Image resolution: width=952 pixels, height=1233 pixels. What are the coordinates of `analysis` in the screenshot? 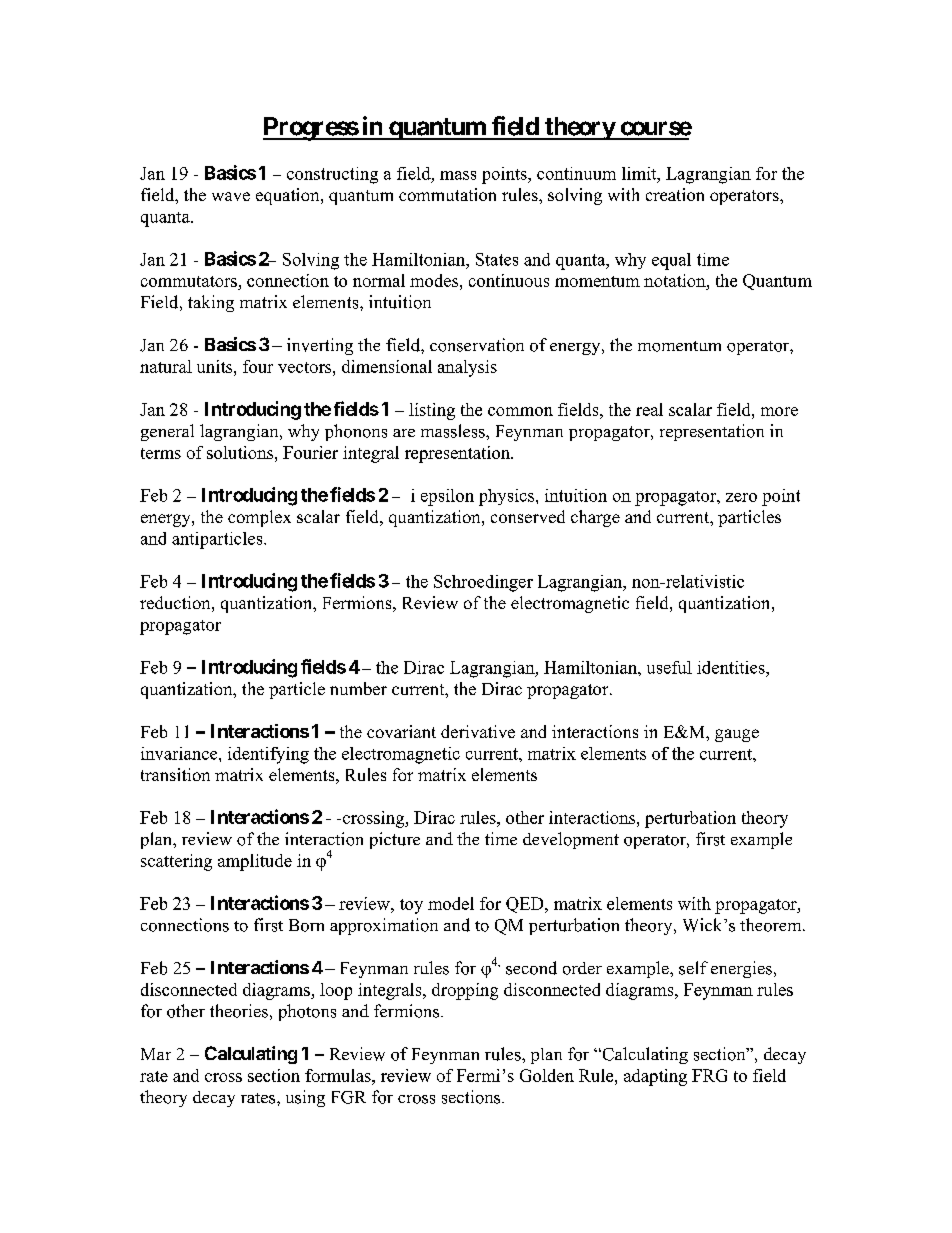 It's located at (467, 368).
